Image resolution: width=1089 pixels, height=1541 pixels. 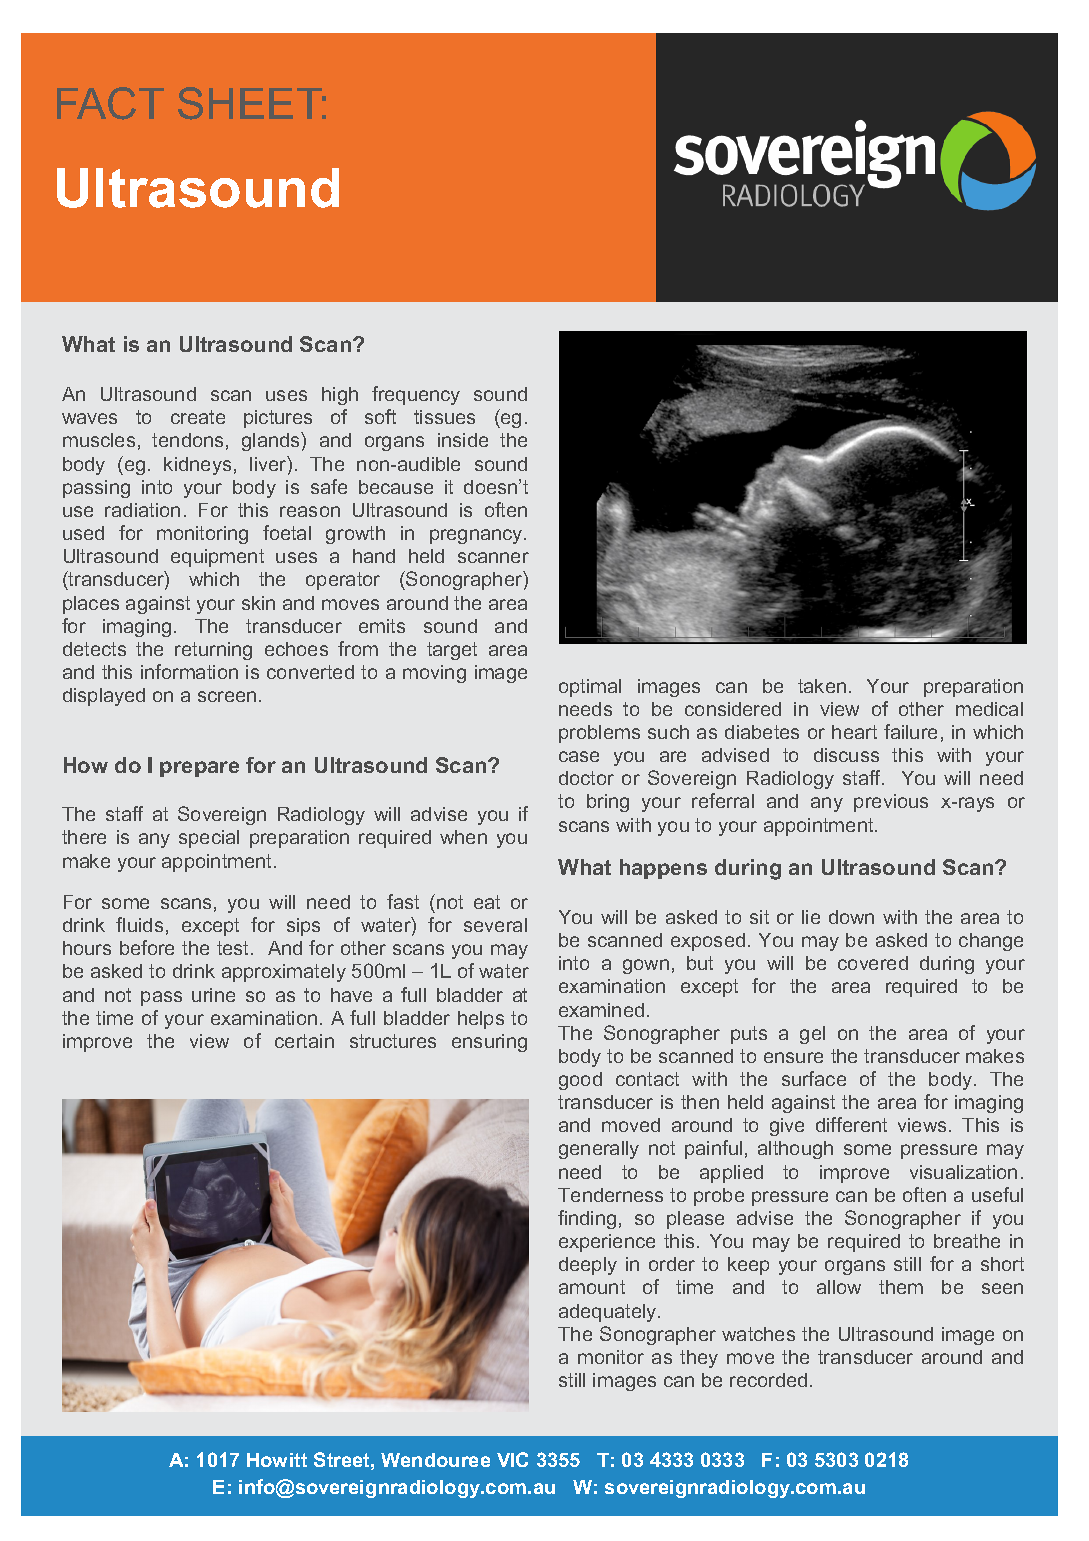 I want to click on VIC, so click(x=512, y=1459).
